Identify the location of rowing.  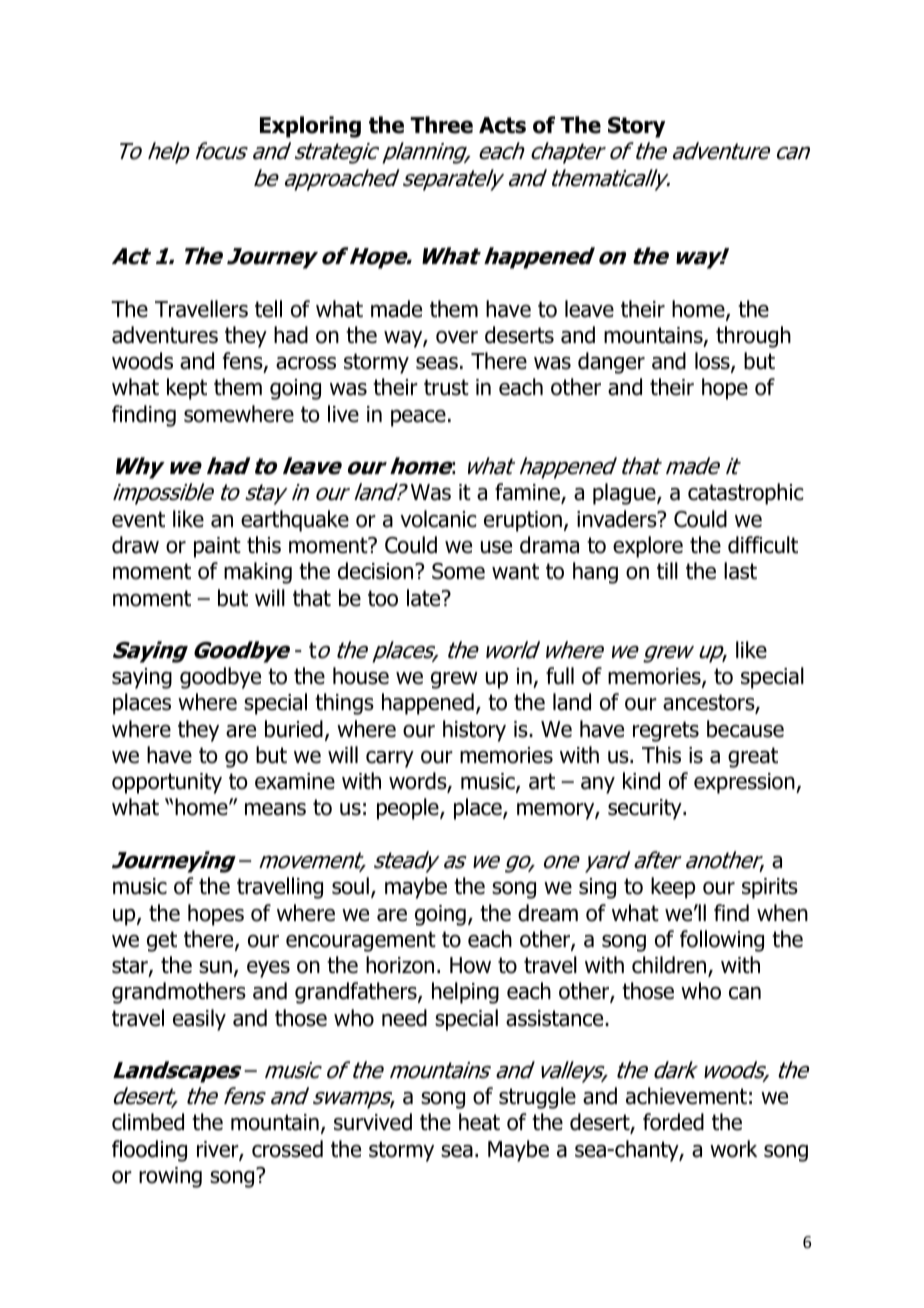
(170, 1177).
